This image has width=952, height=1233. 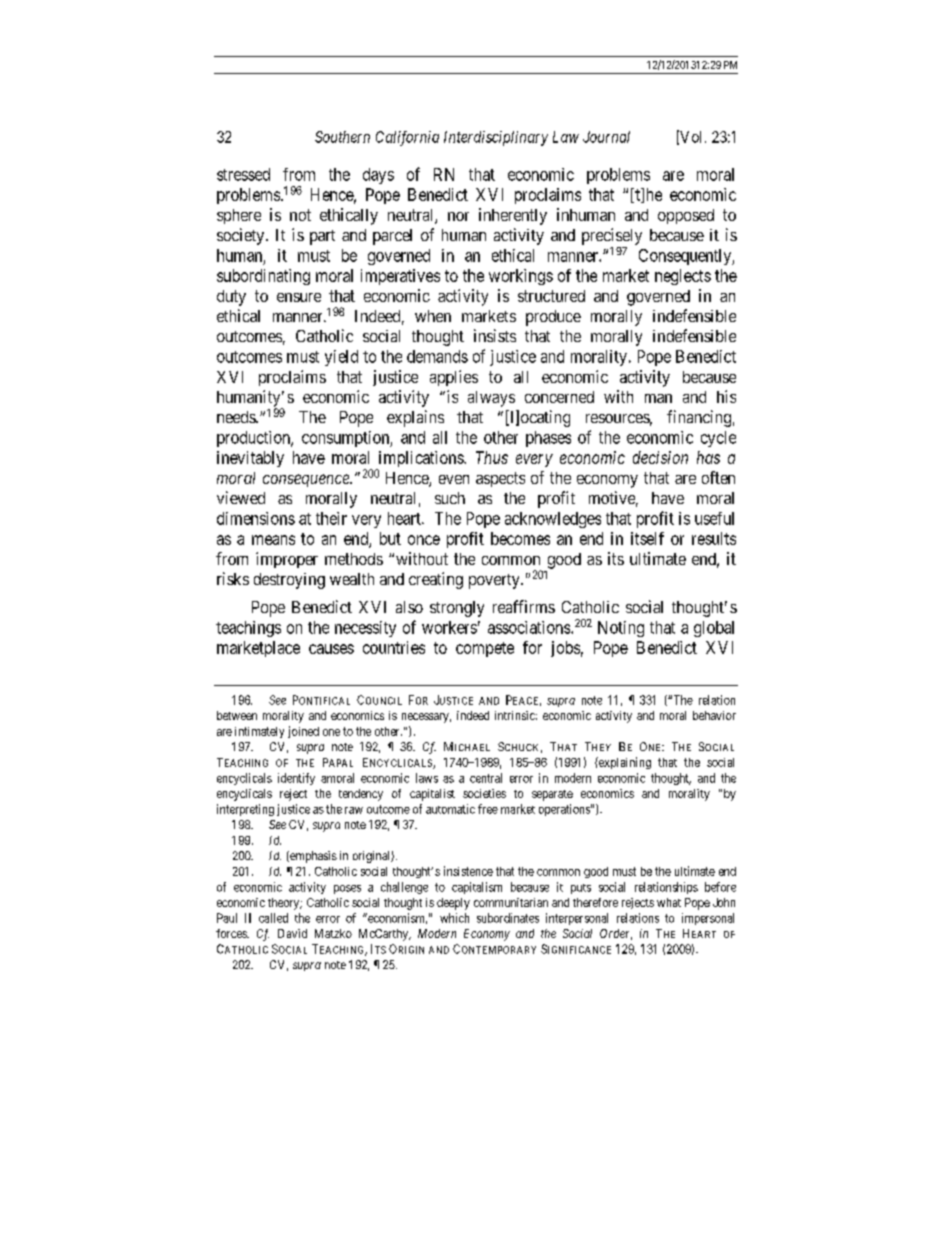 What do you see at coordinates (254, 439) in the image?
I see `production` at bounding box center [254, 439].
